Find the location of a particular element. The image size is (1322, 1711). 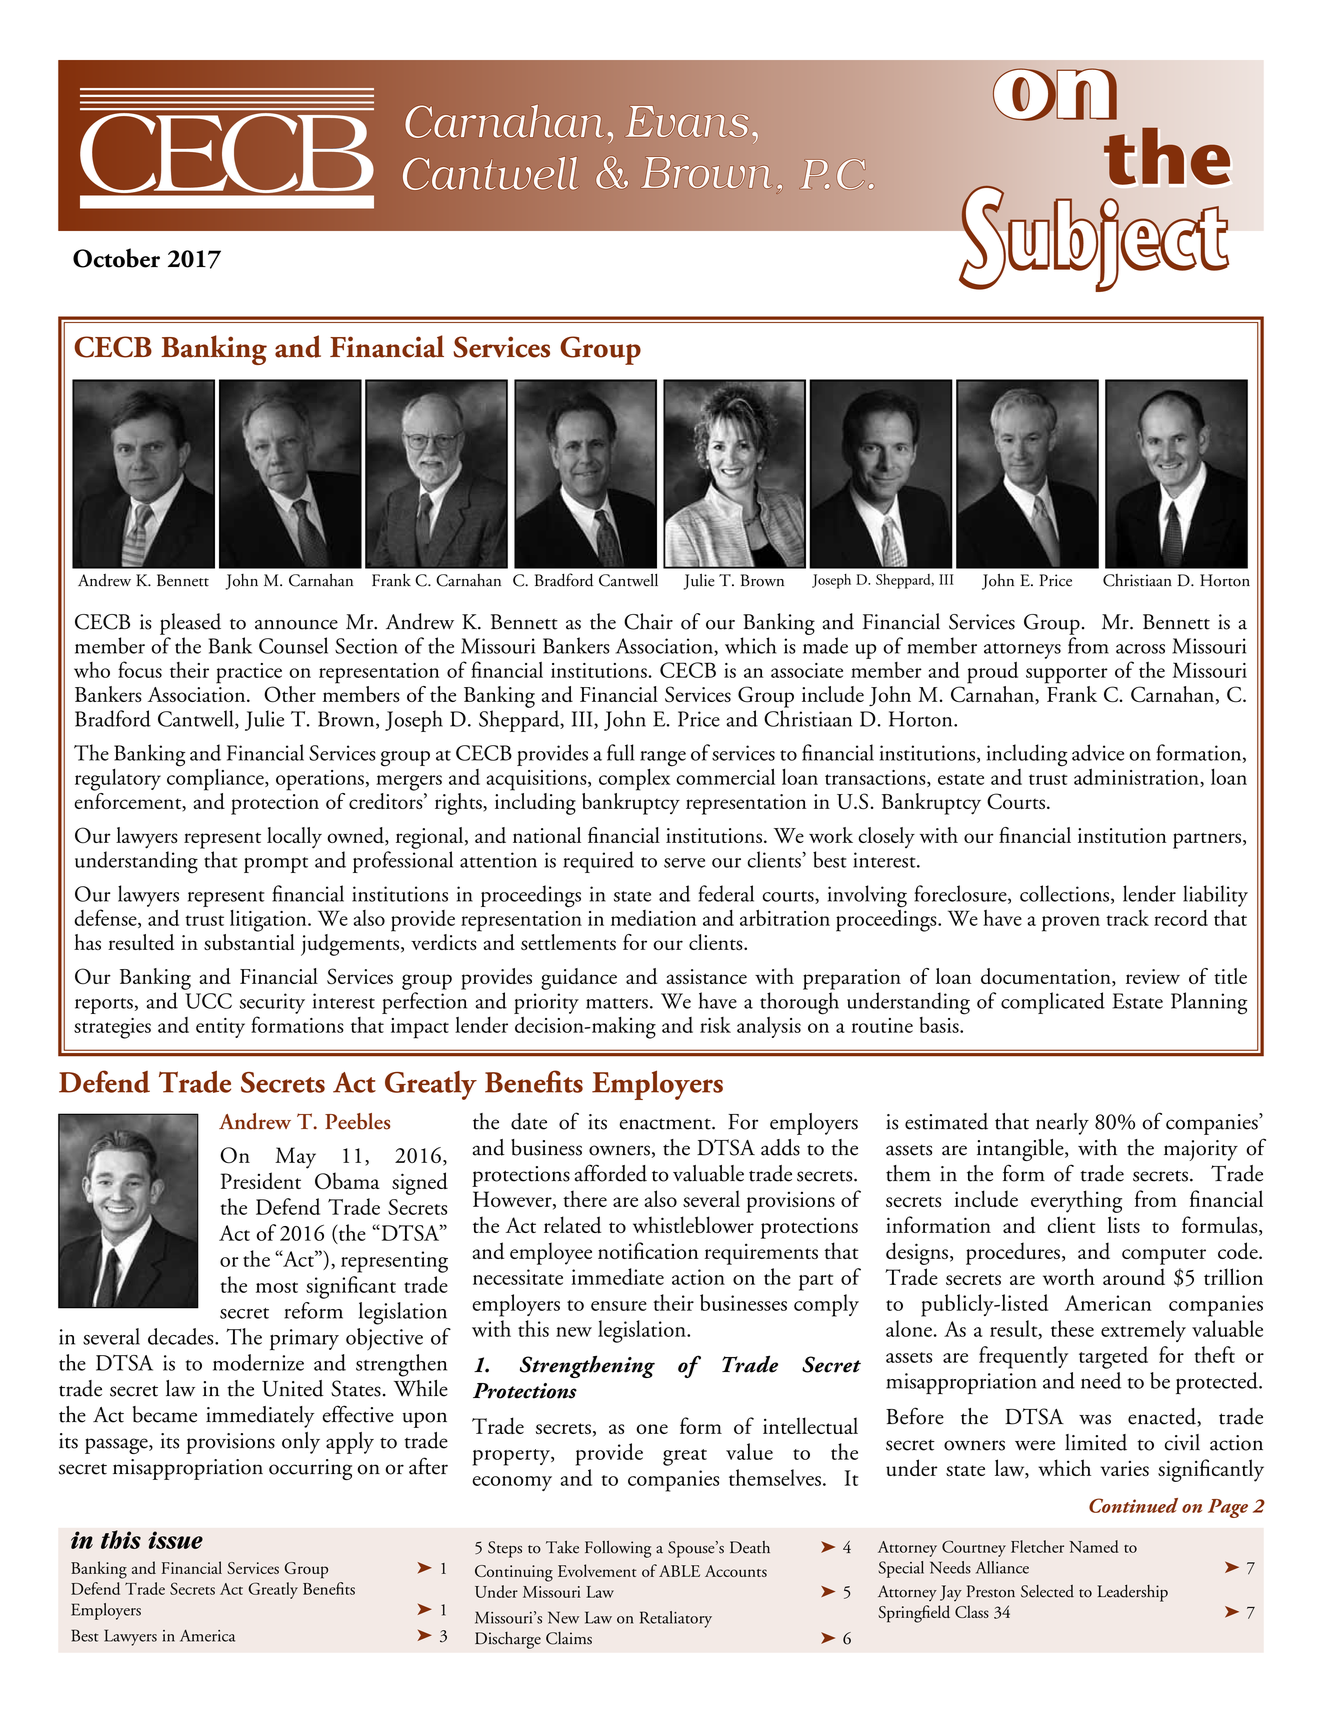

across is located at coordinates (1140, 649).
